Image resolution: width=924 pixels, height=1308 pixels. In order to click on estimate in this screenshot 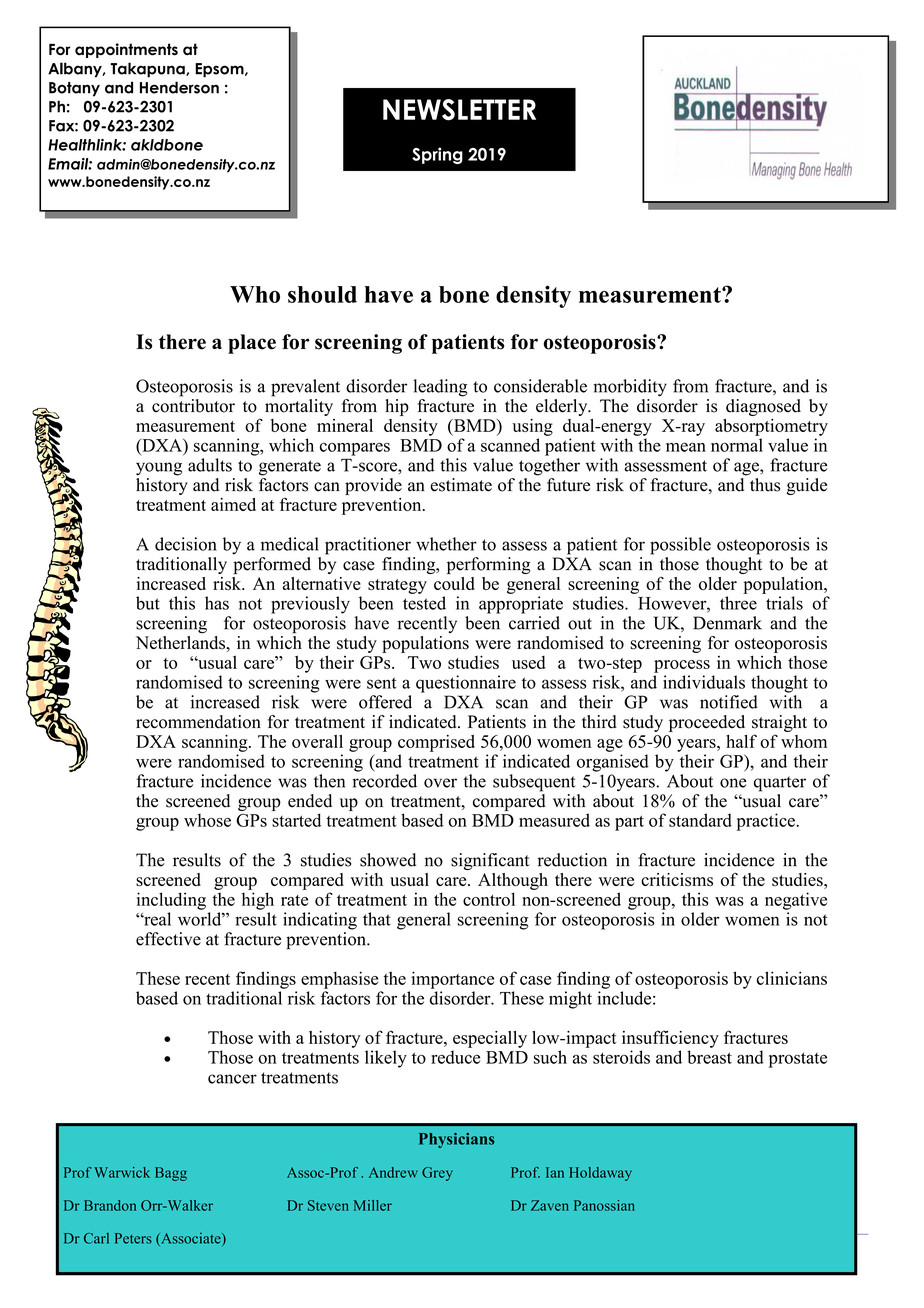, I will do `click(461, 485)`.
